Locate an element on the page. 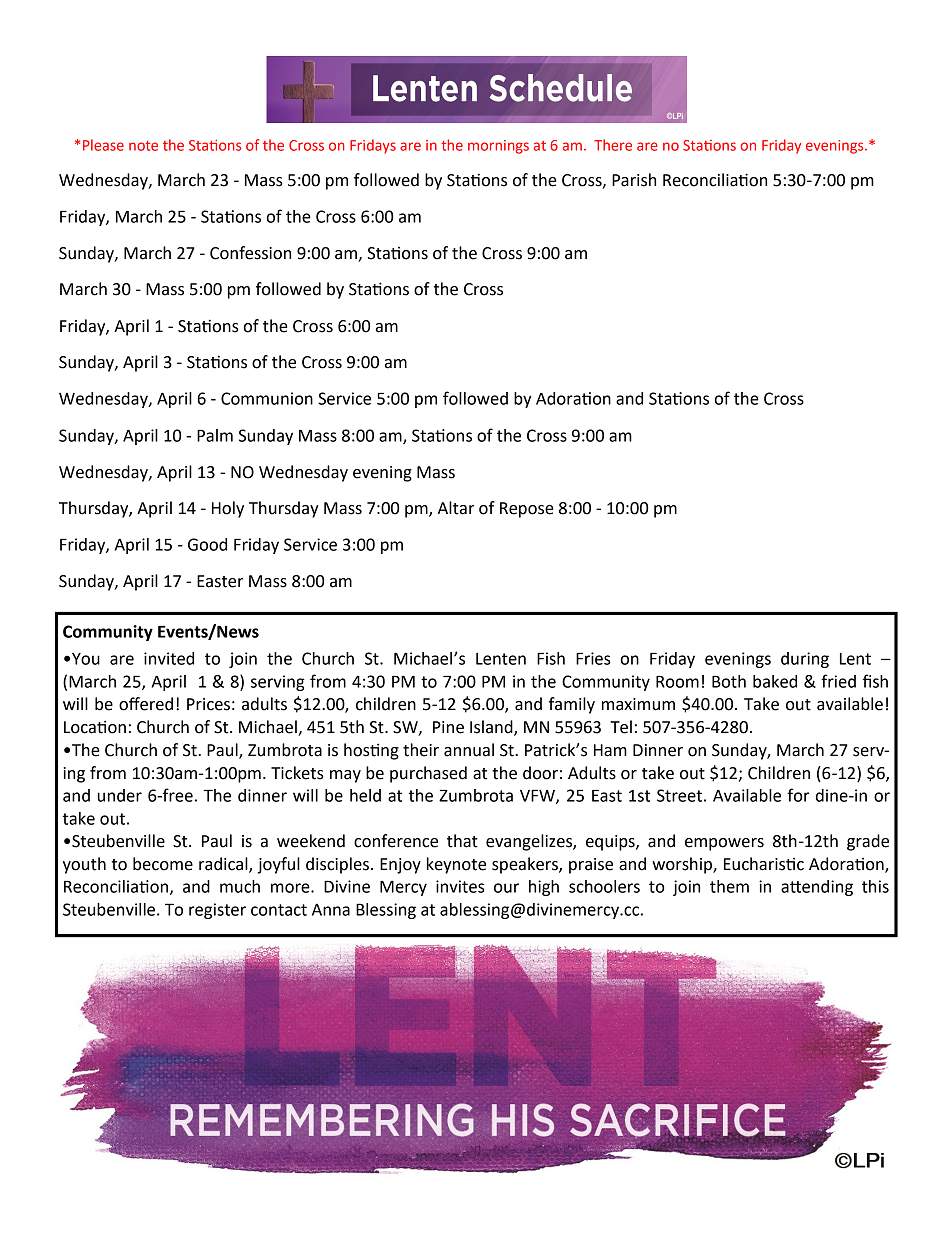 This page has width=952, height=1233. Parish is located at coordinates (634, 180).
